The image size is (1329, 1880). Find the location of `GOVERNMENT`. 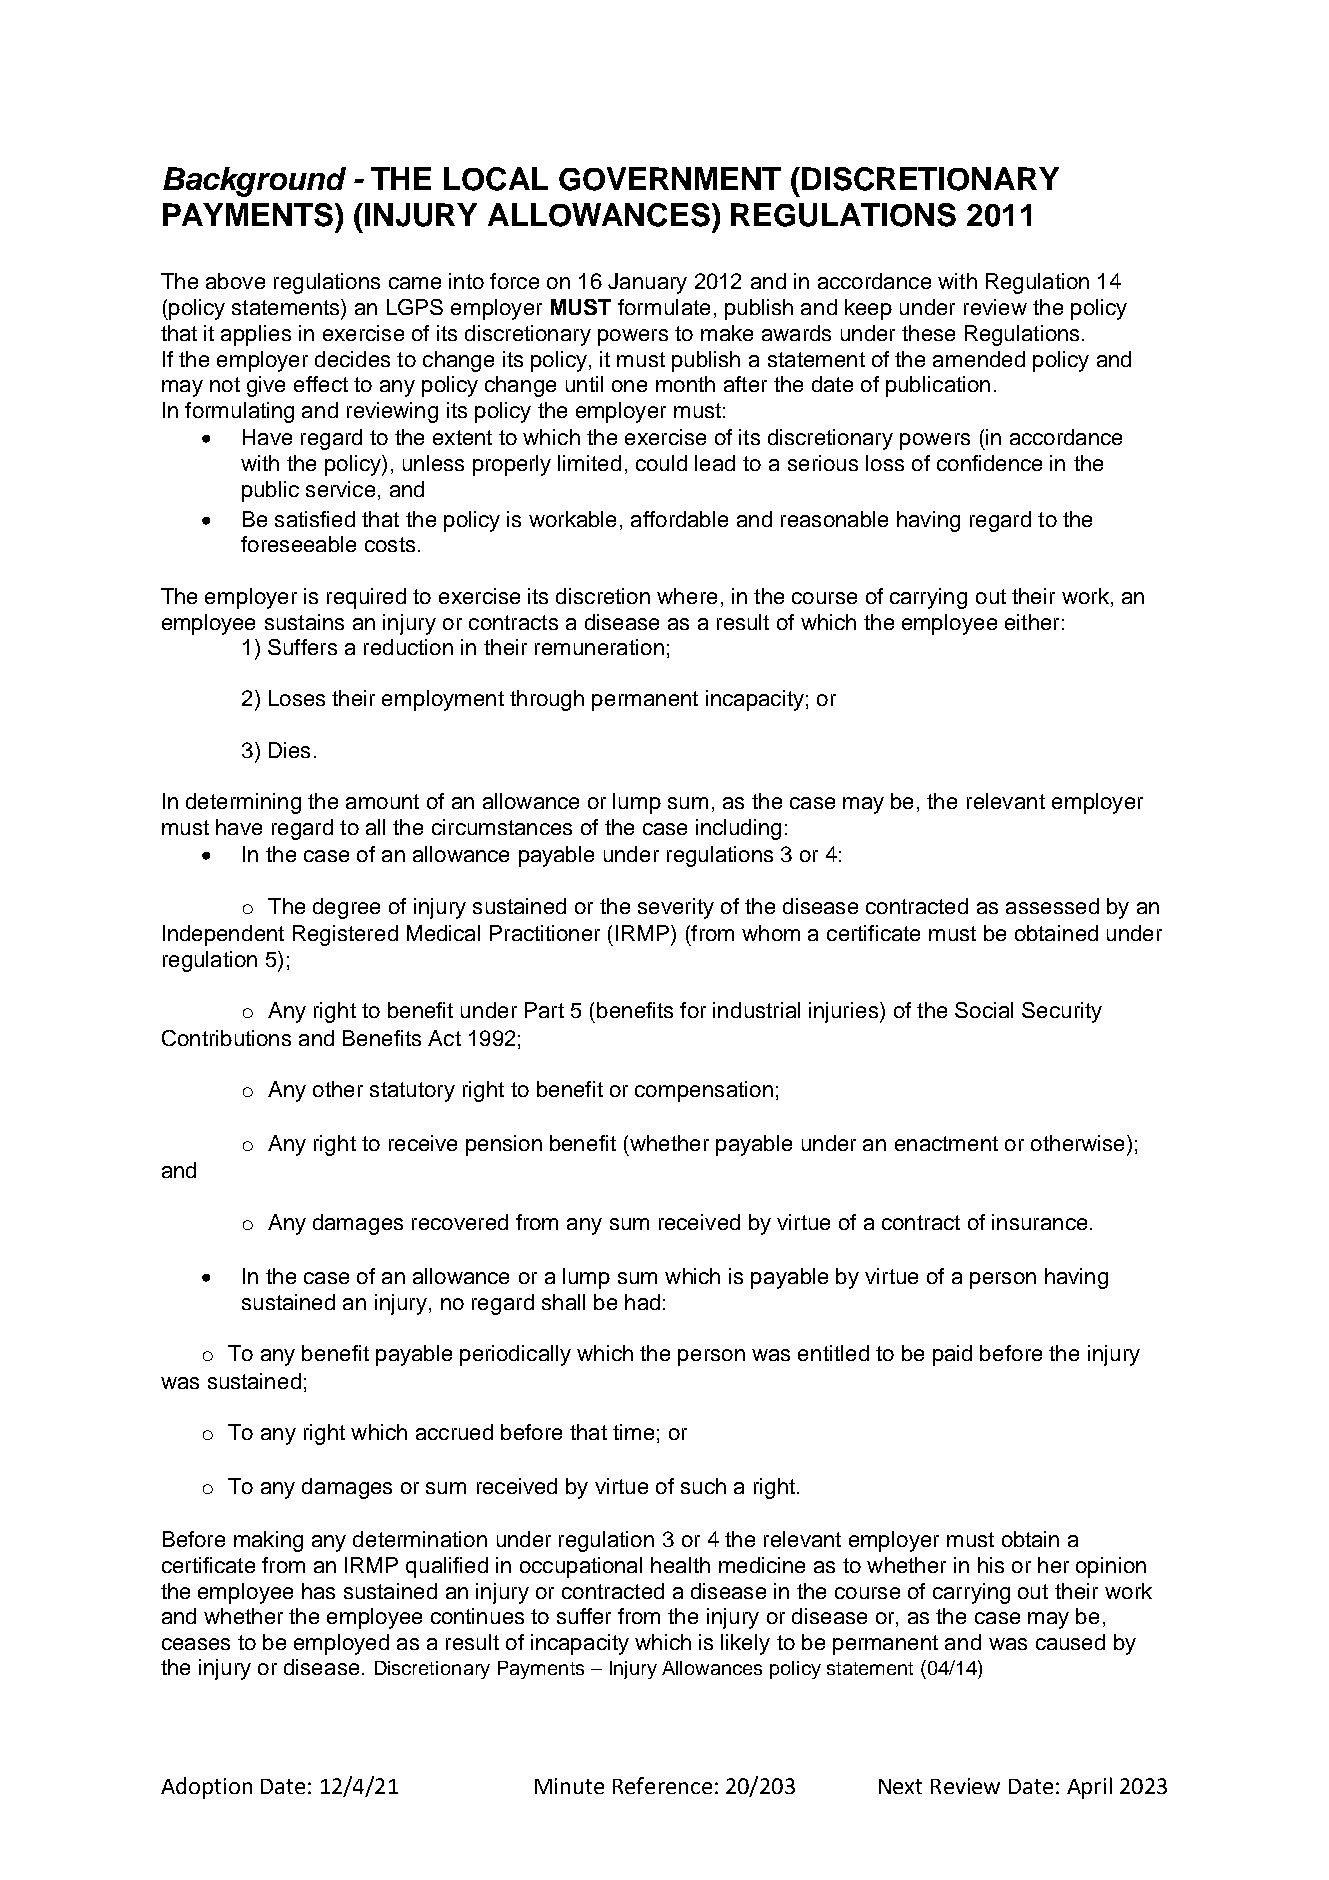

GOVERNMENT is located at coordinates (670, 179).
